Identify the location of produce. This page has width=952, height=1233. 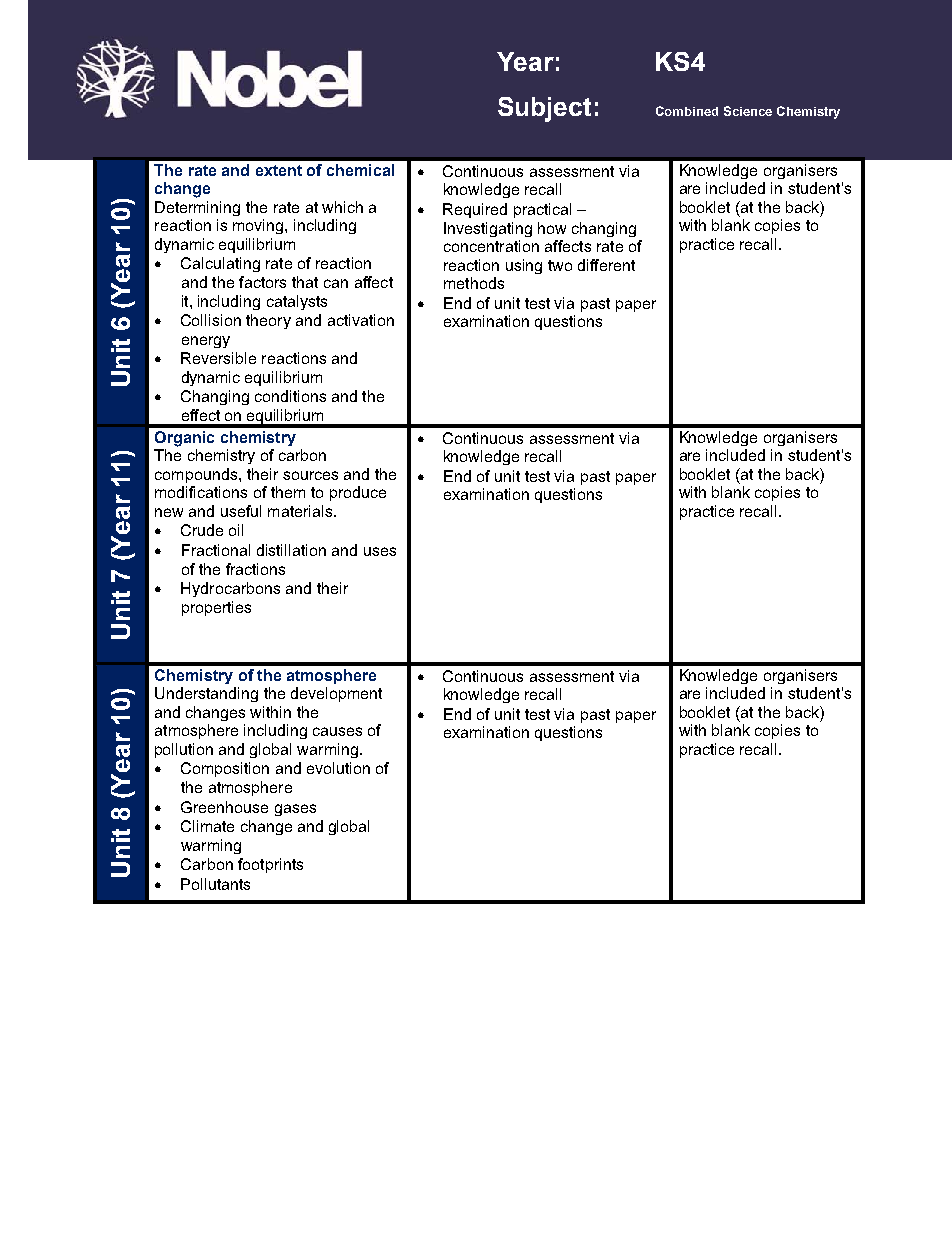
(358, 493).
